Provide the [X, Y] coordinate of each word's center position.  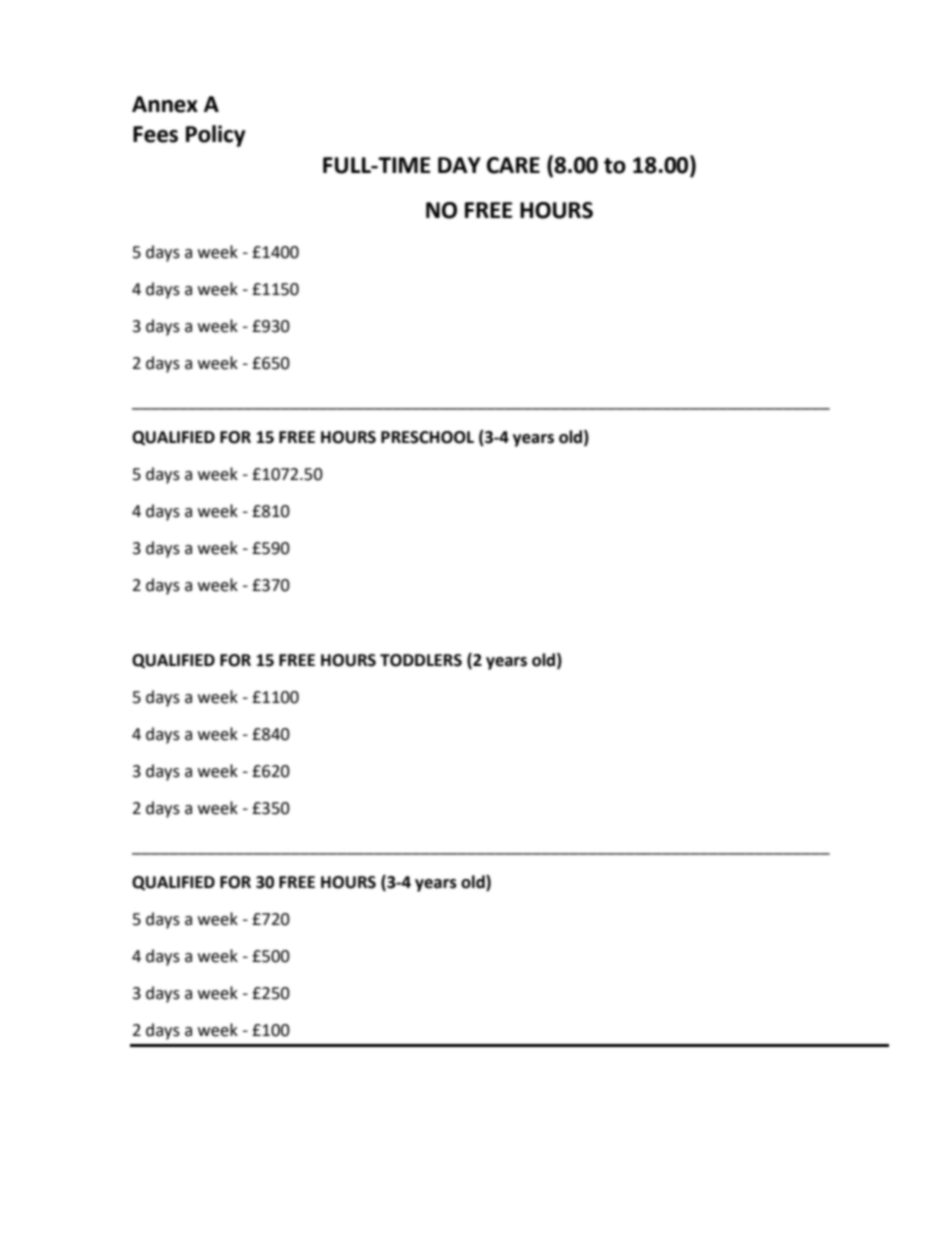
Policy [216, 136]
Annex [165, 104]
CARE [513, 165]
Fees [155, 134]
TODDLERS [421, 660]
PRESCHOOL [427, 437]
